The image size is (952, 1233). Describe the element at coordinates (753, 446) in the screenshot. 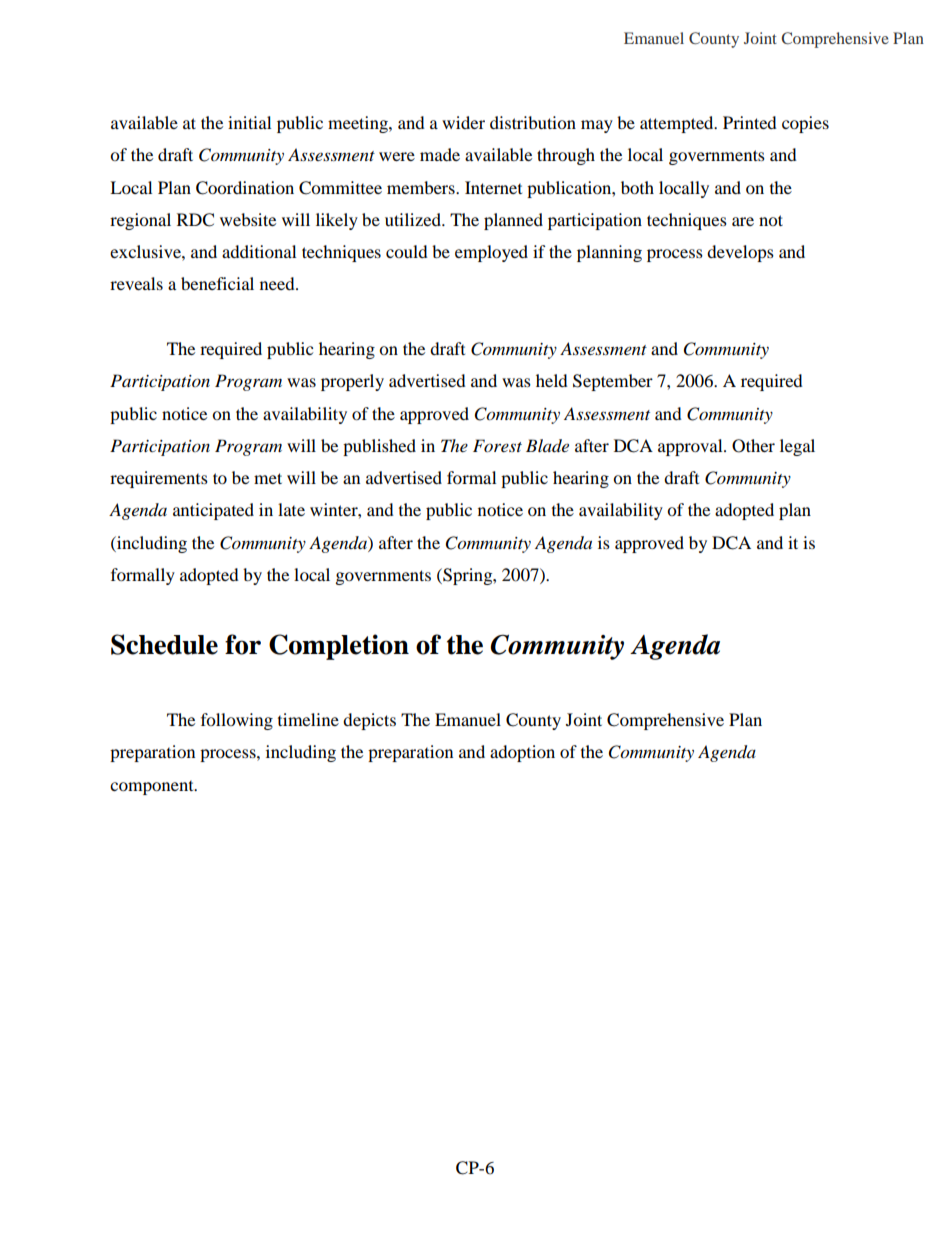

I see `Other` at that location.
